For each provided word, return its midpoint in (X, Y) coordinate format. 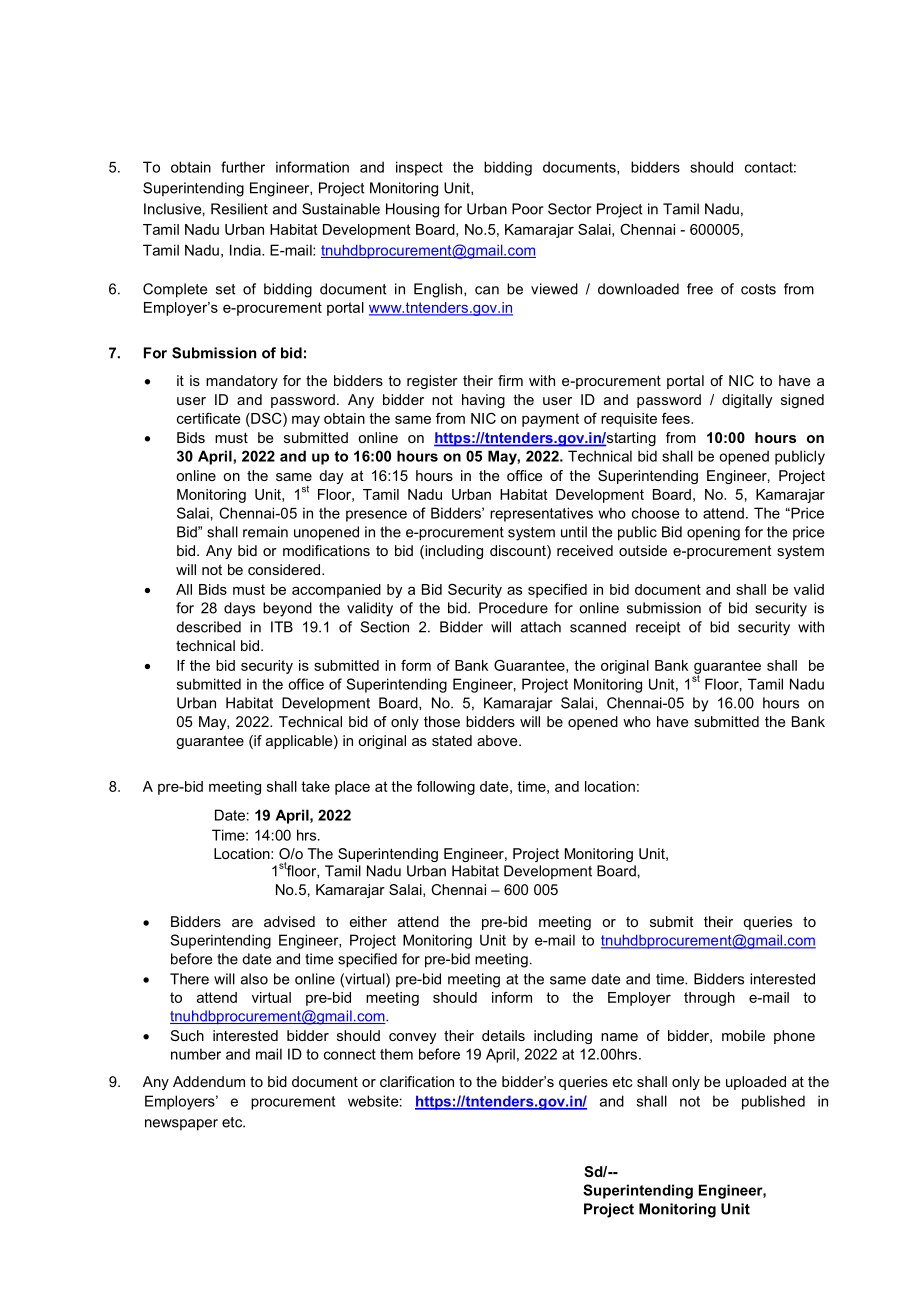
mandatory (242, 382)
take (315, 786)
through (709, 999)
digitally (747, 401)
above (498, 740)
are (242, 923)
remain (265, 532)
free (700, 289)
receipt (658, 628)
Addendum (209, 1081)
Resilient (239, 209)
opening (713, 533)
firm (510, 380)
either (368, 921)
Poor (527, 209)
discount (519, 552)
